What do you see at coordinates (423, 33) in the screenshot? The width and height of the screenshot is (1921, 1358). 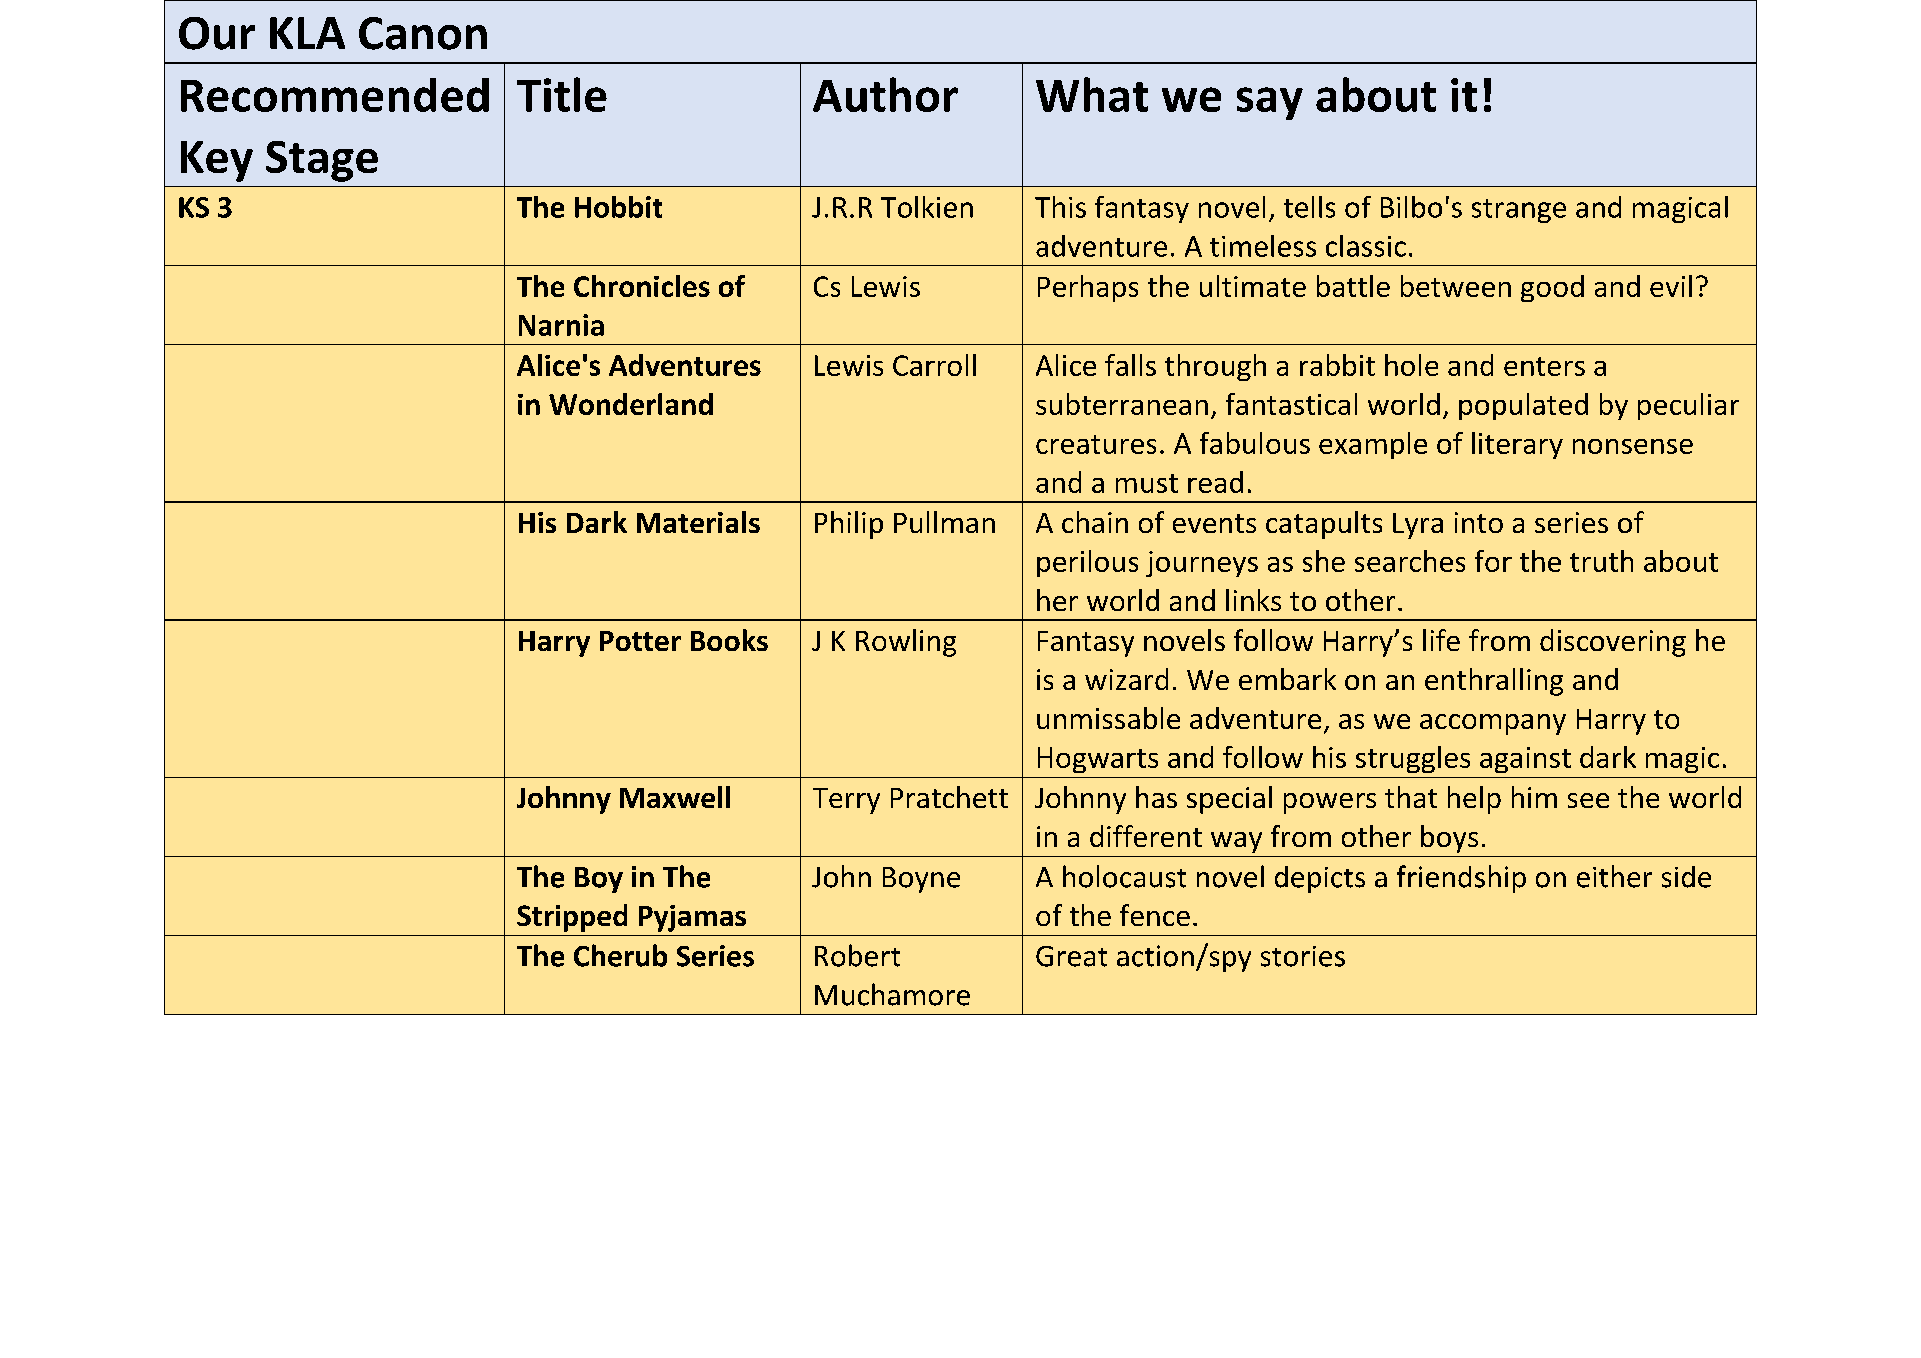 I see `Canon` at bounding box center [423, 33].
